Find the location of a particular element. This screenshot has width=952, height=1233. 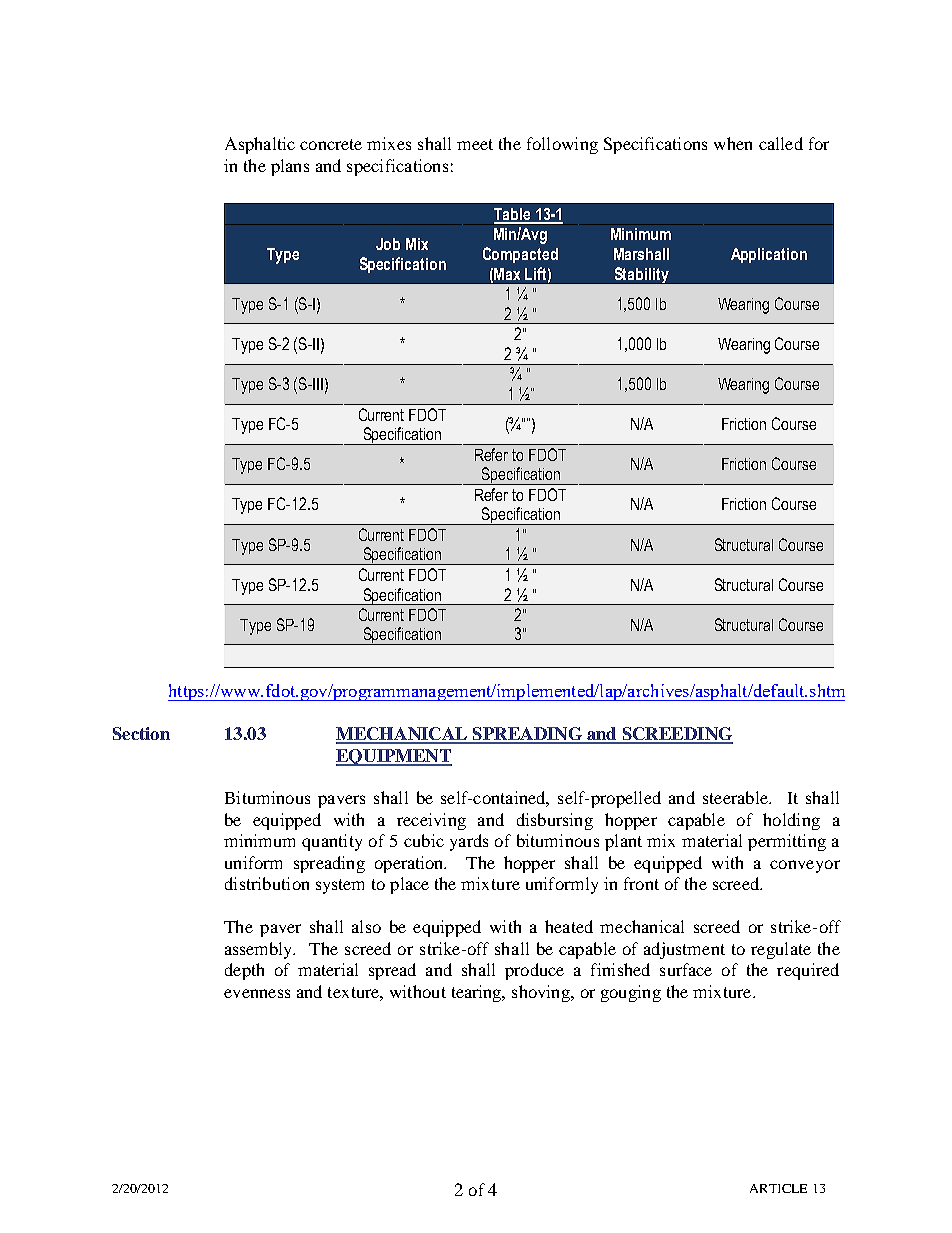

EQUIPMENT is located at coordinates (394, 757).
